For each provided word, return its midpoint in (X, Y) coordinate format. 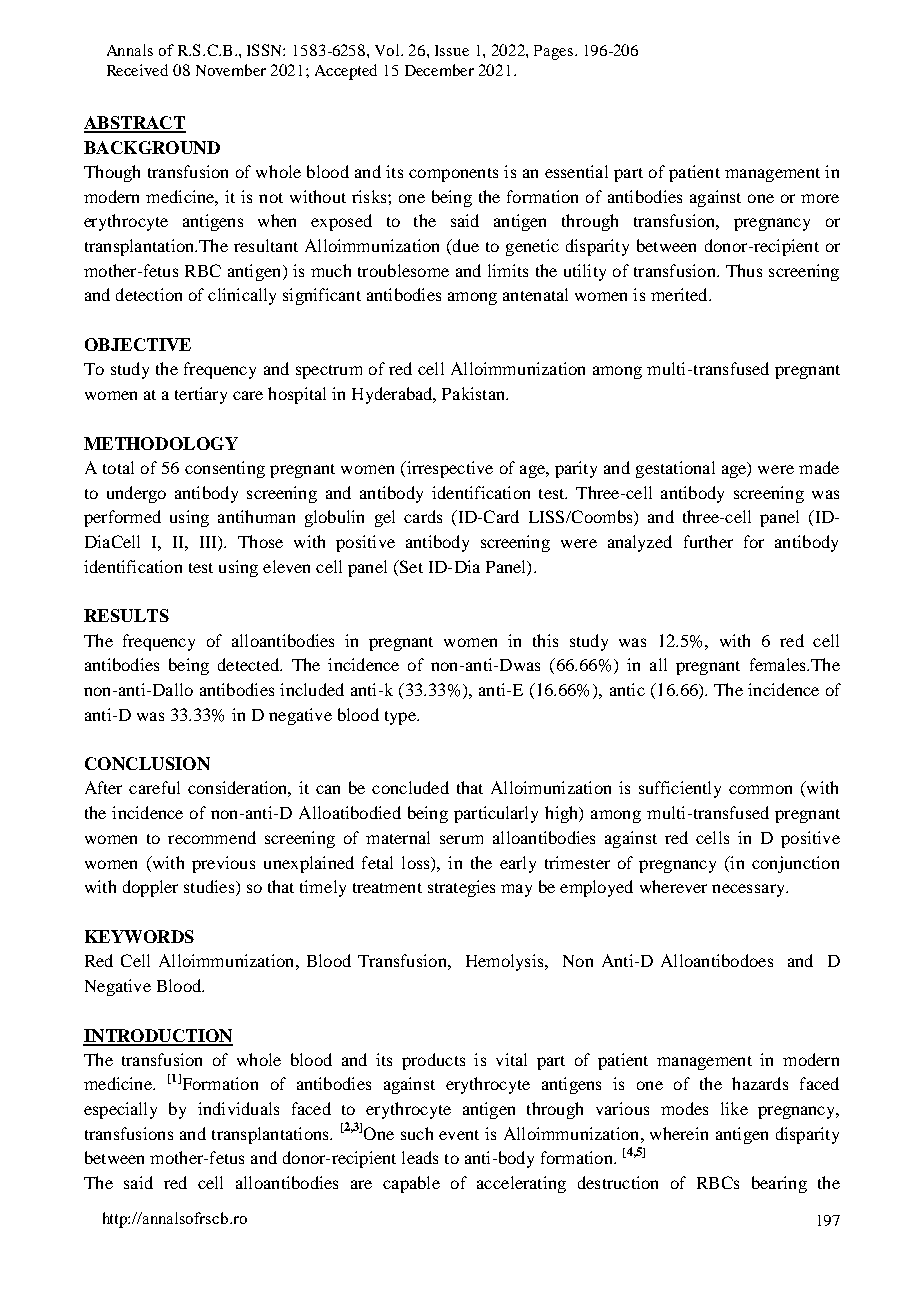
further (708, 541)
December (439, 70)
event (459, 1135)
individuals (238, 1108)
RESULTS (126, 615)
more (820, 198)
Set (410, 566)
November (231, 70)
